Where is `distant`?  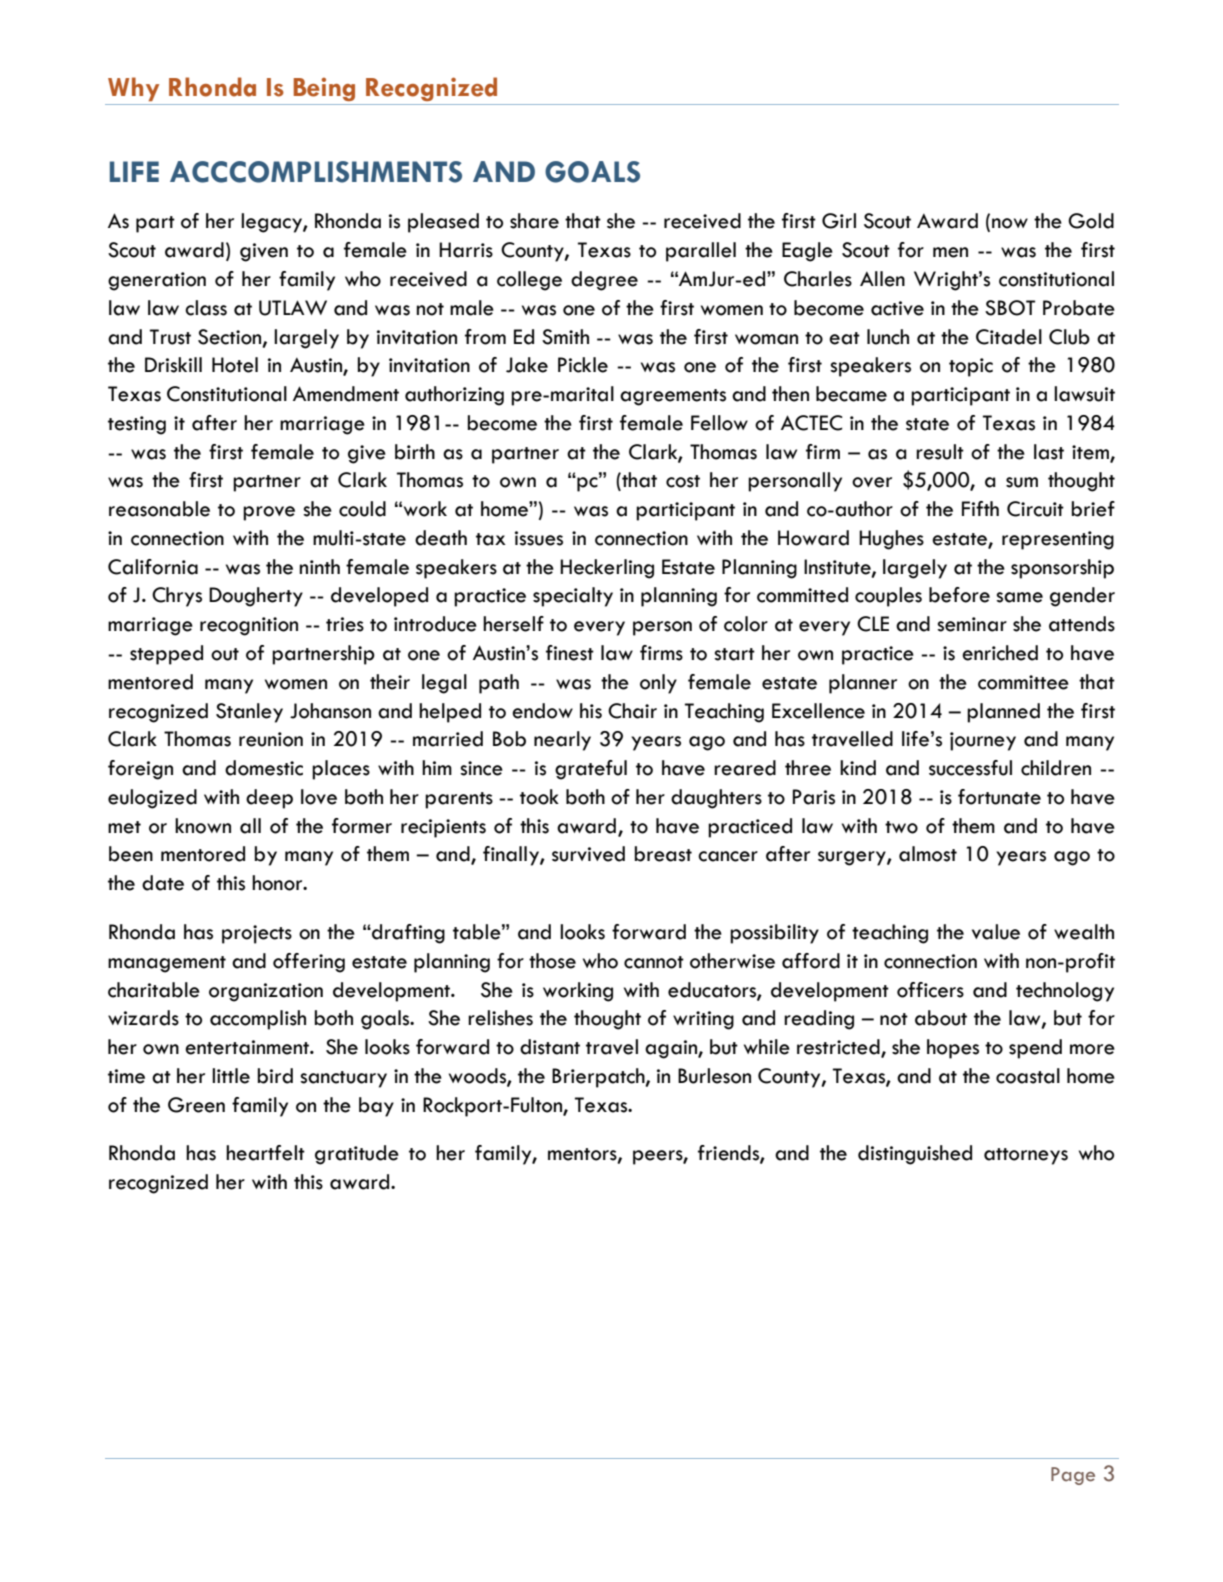
distant is located at coordinates (550, 1047).
